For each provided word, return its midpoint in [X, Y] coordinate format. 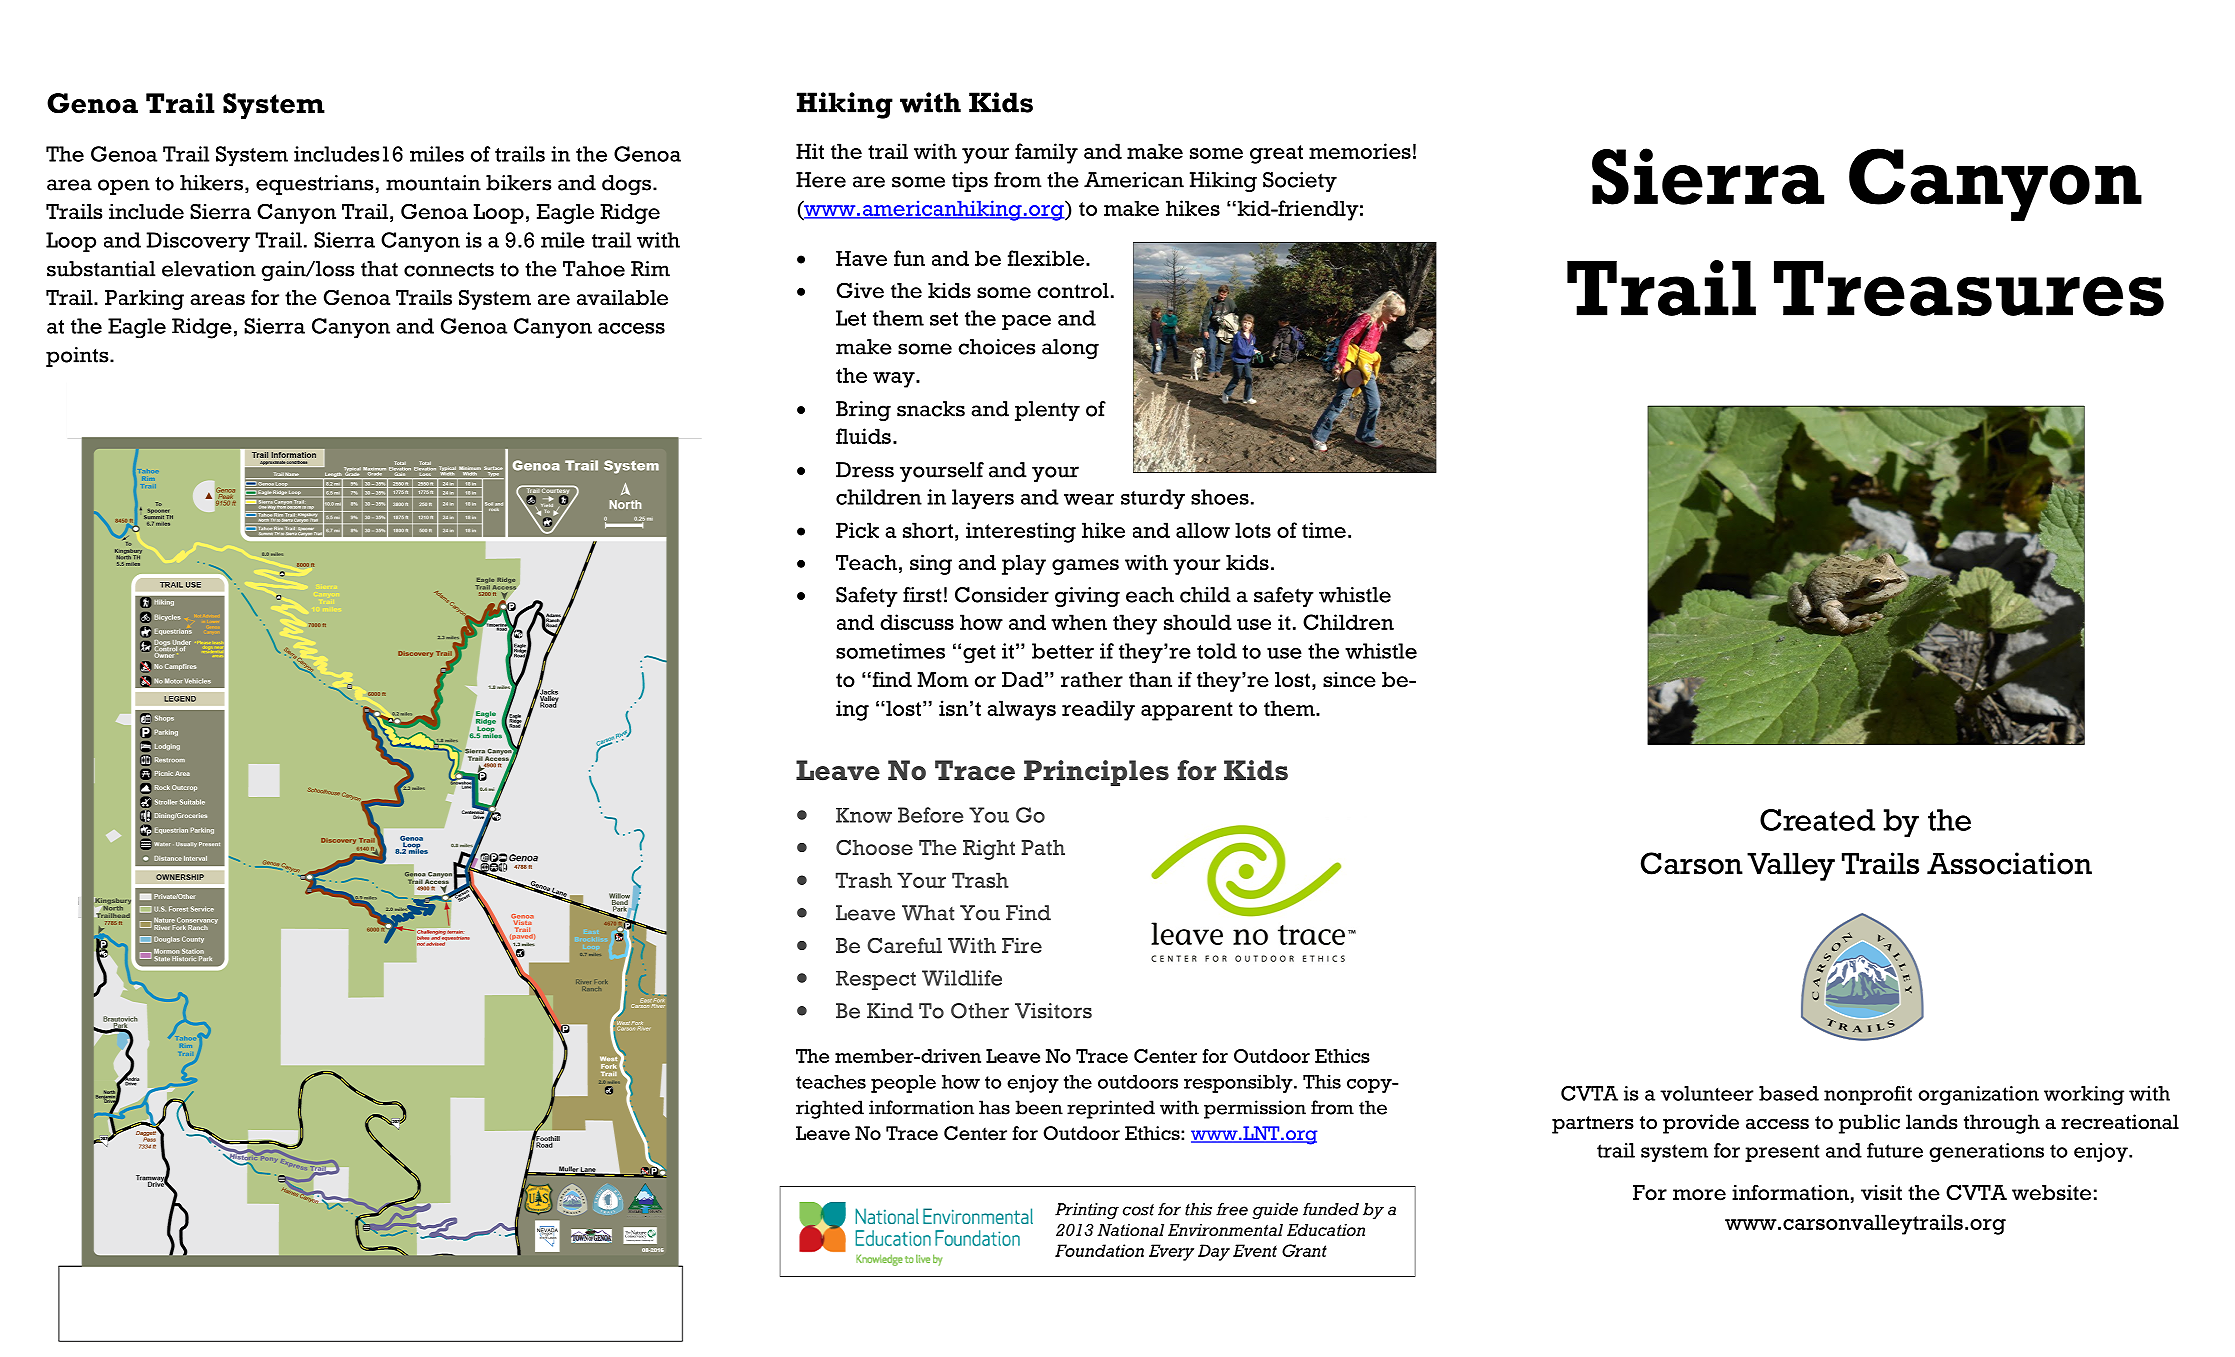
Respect [876, 980]
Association [2009, 863]
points [78, 357]
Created [1817, 820]
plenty [1047, 411]
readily [1098, 710]
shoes [1220, 497]
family [1046, 153]
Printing [1087, 1211]
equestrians [314, 185]
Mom [943, 680]
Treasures [1969, 288]
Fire [1022, 946]
